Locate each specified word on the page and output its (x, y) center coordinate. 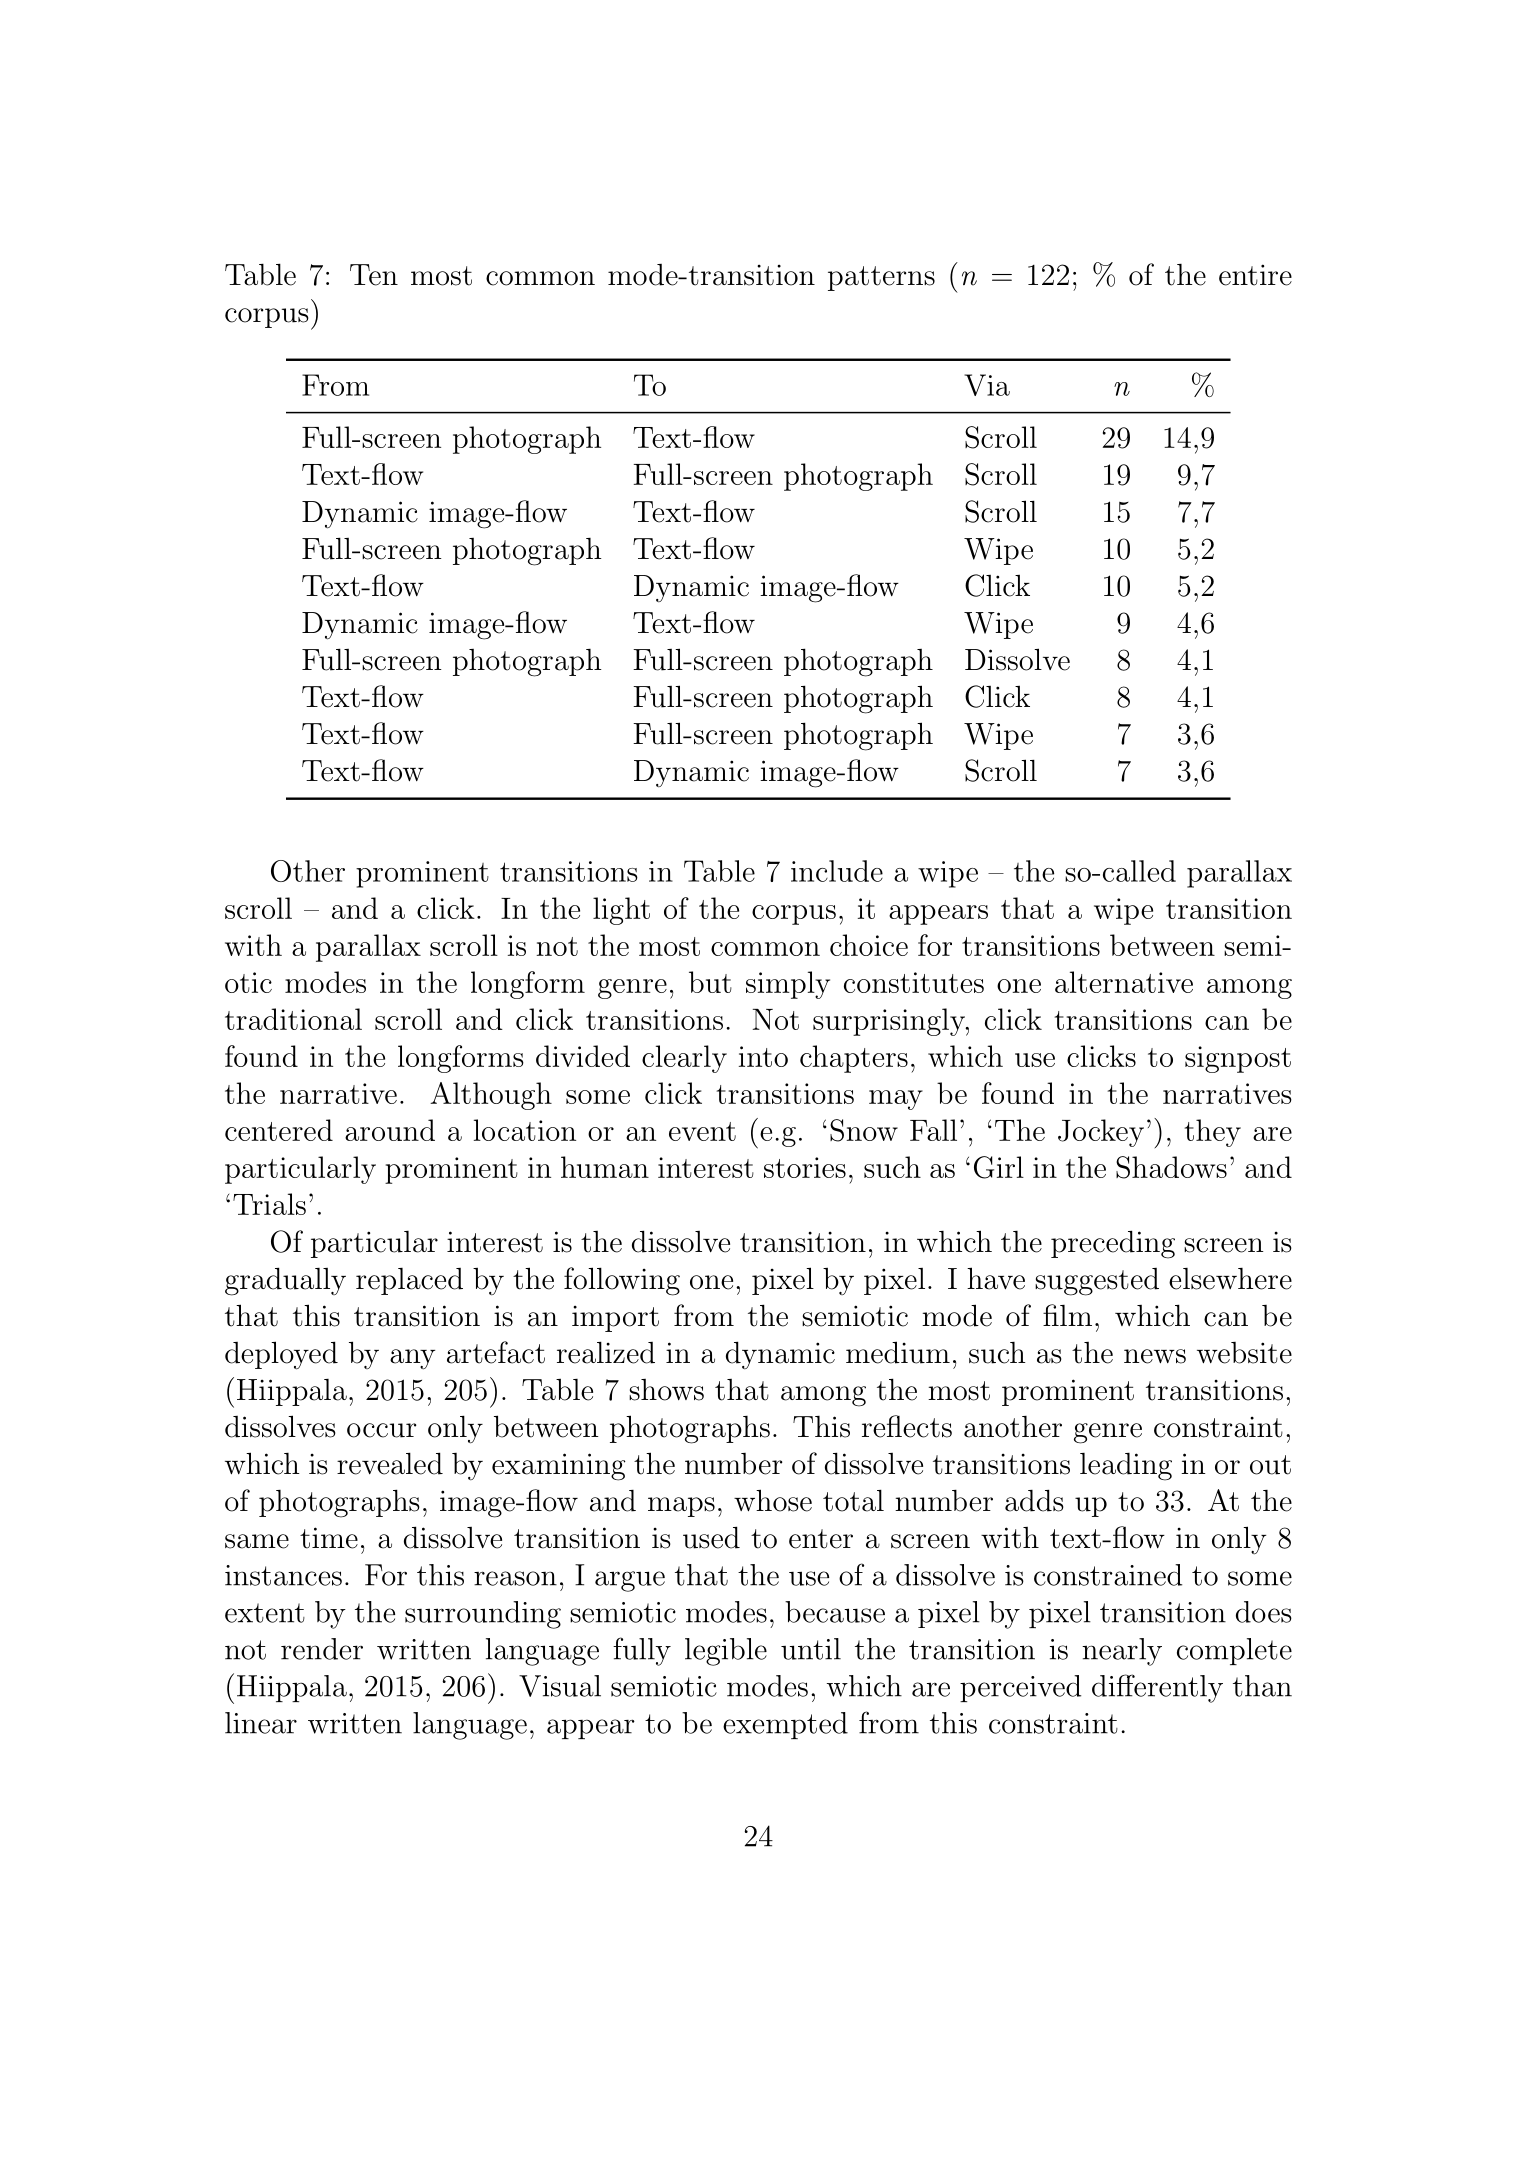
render (322, 1649)
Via (987, 385)
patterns (881, 278)
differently (1157, 1688)
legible (726, 1652)
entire (1255, 275)
